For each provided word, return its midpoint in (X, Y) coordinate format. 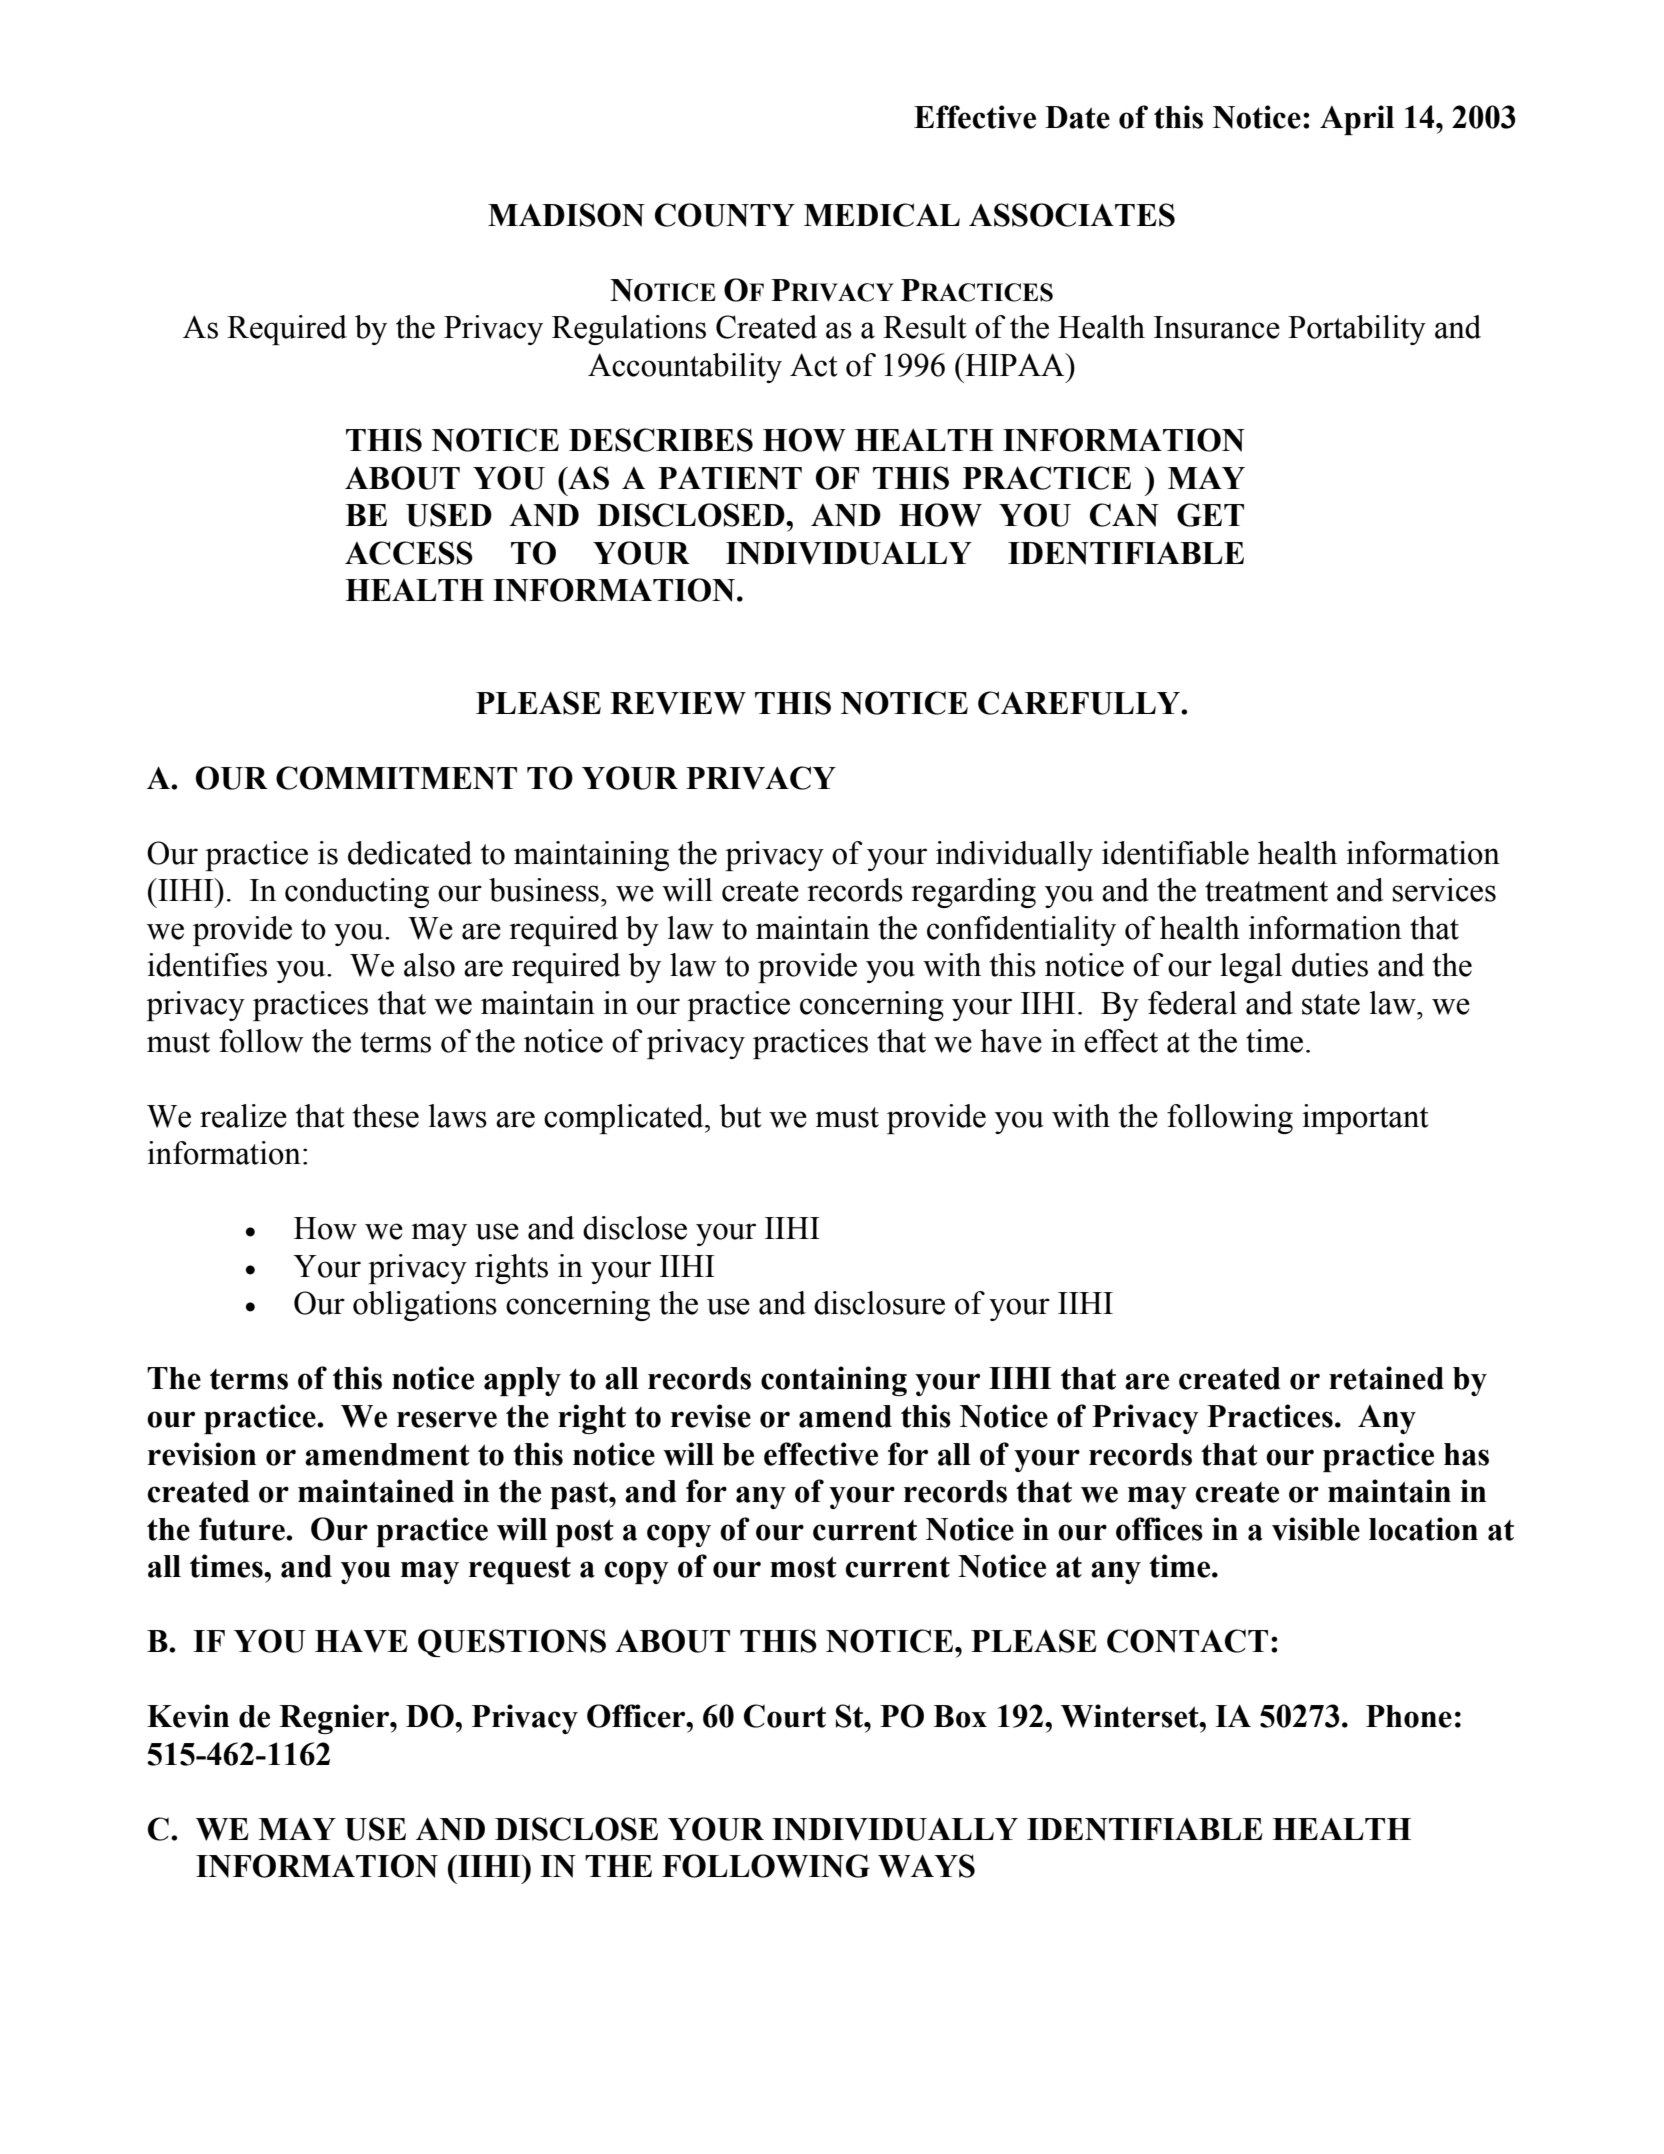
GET (1210, 515)
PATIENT (730, 478)
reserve (447, 1419)
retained (1386, 1378)
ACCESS (409, 553)
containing (834, 1381)
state (1331, 1004)
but (740, 1116)
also (429, 965)
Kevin (188, 1716)
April (1357, 120)
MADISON (566, 215)
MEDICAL (882, 215)
